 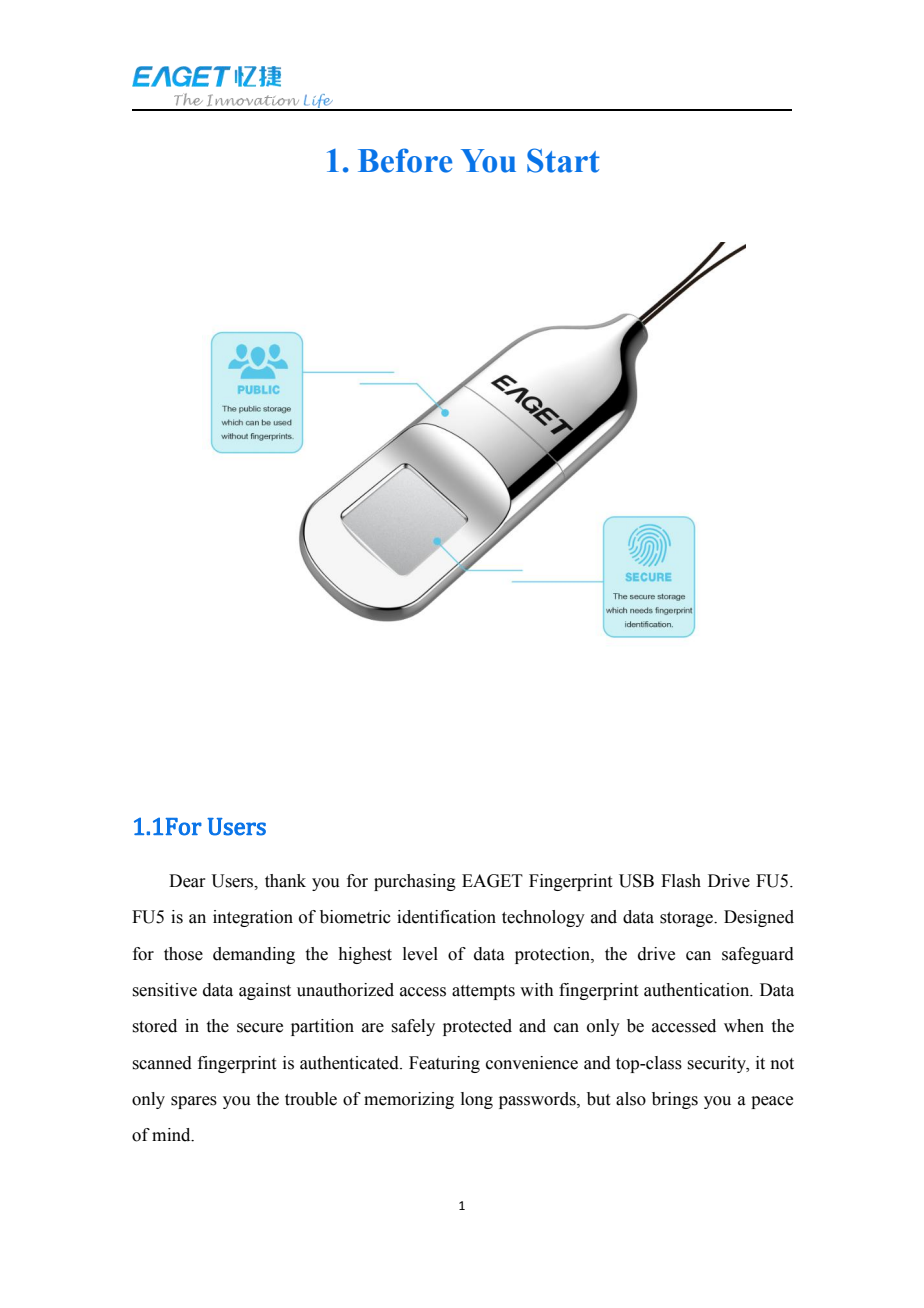 What do you see at coordinates (285, 881) in the screenshot?
I see `thank` at bounding box center [285, 881].
